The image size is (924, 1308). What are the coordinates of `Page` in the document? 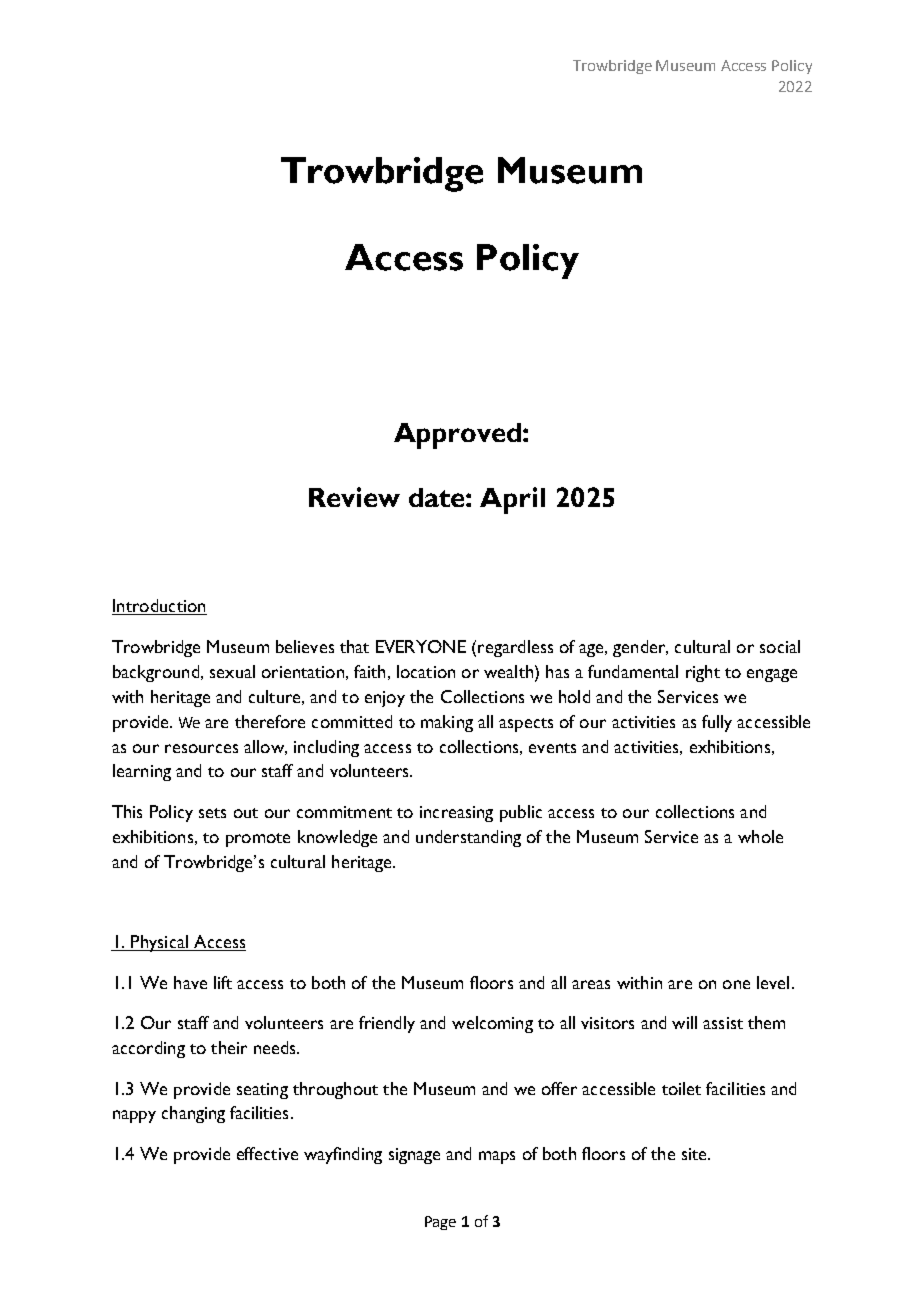 It's located at (440, 1223).
